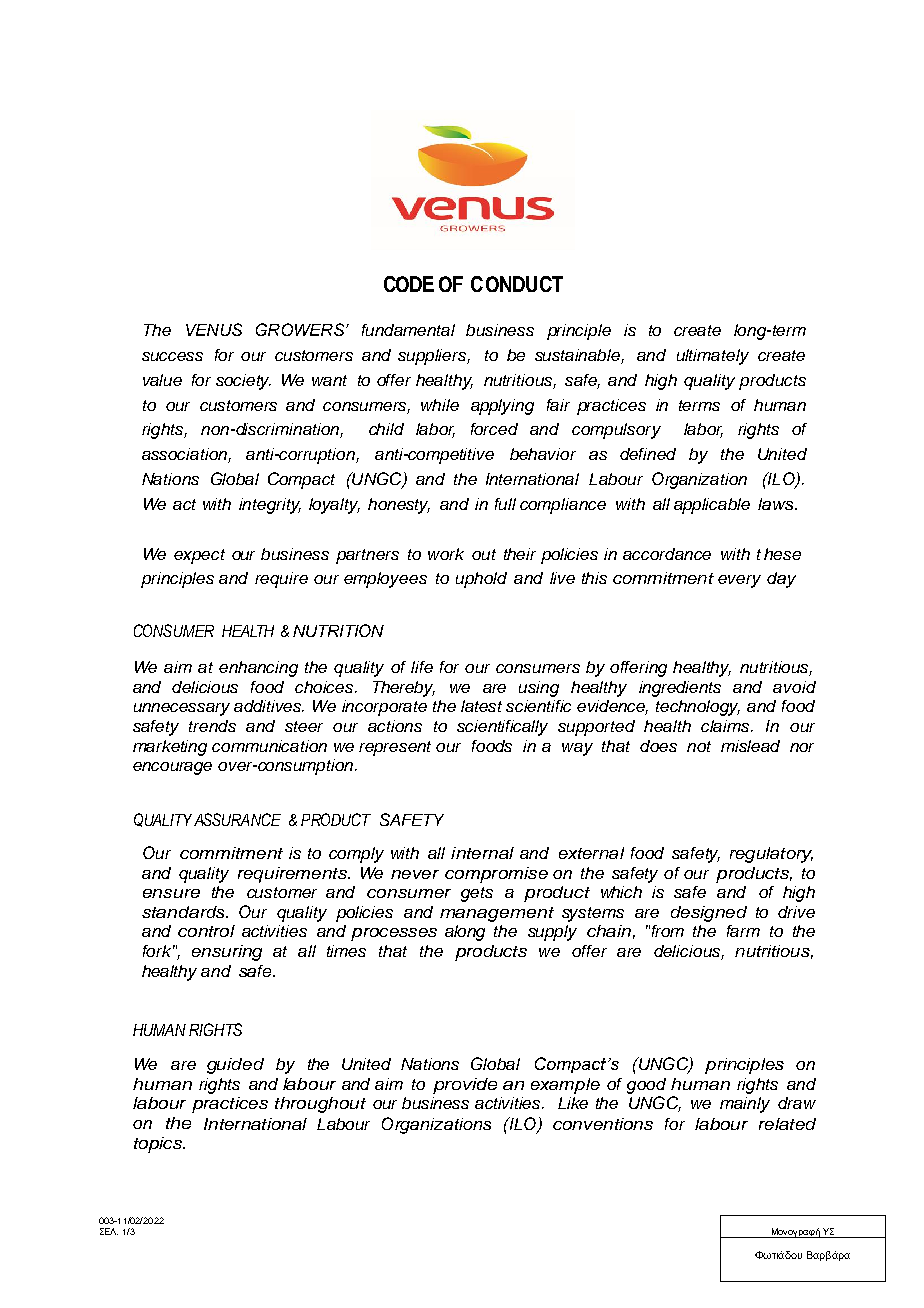  Describe the element at coordinates (726, 726) in the image. I see `claims` at that location.
